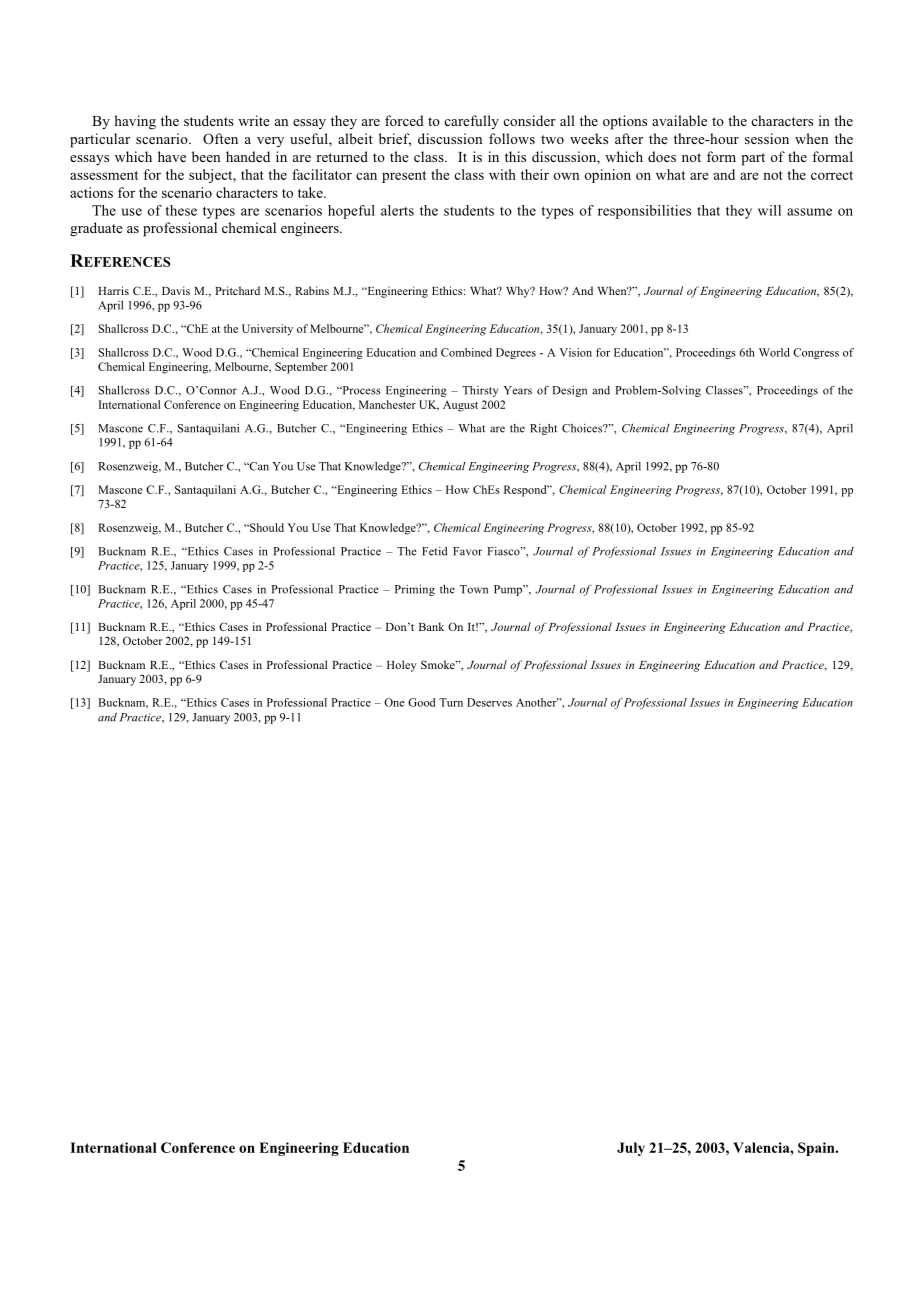  Describe the element at coordinates (471, 122) in the screenshot. I see `carefully` at that location.
